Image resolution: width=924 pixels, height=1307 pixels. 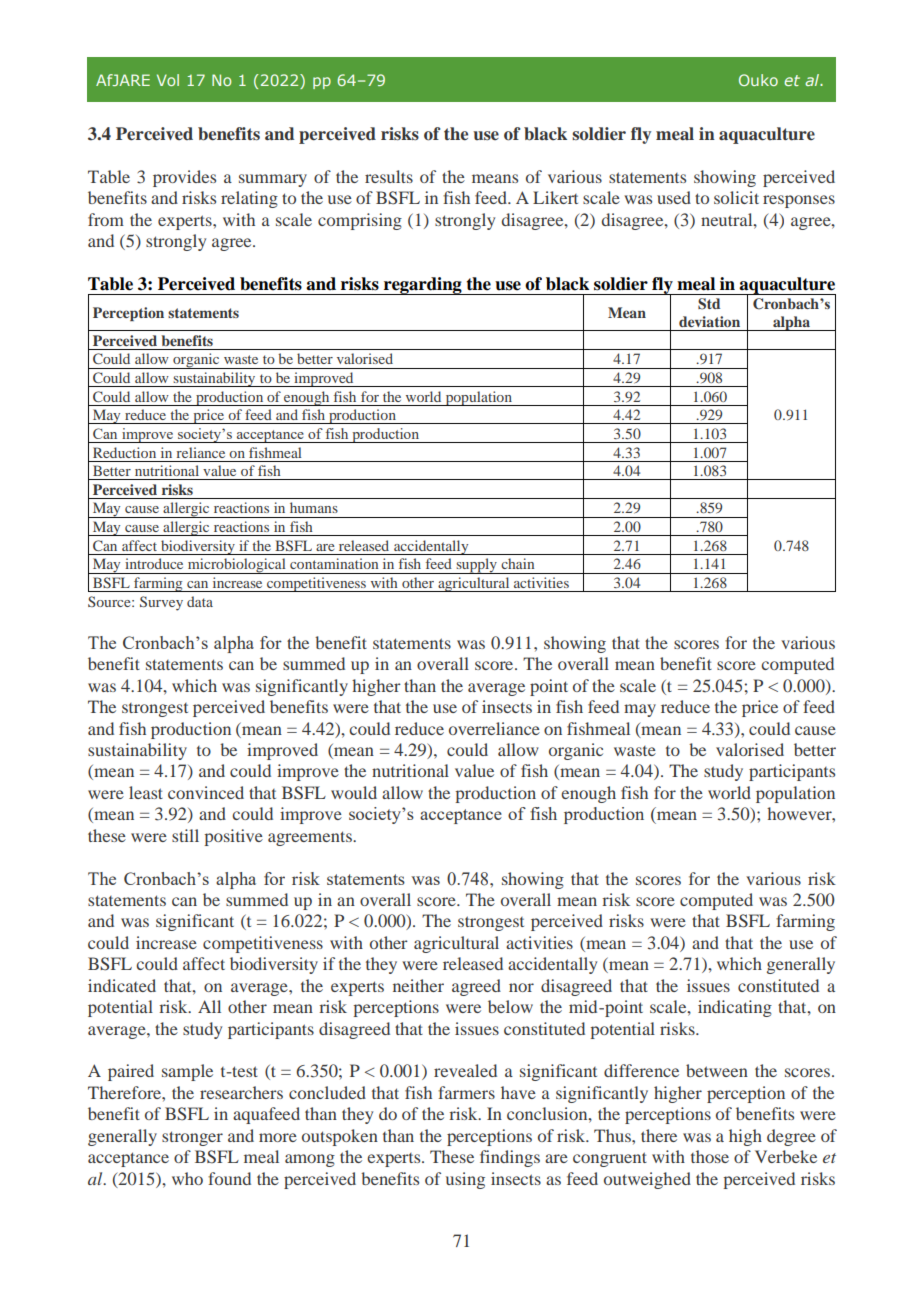 I want to click on solicit, so click(x=736, y=197).
